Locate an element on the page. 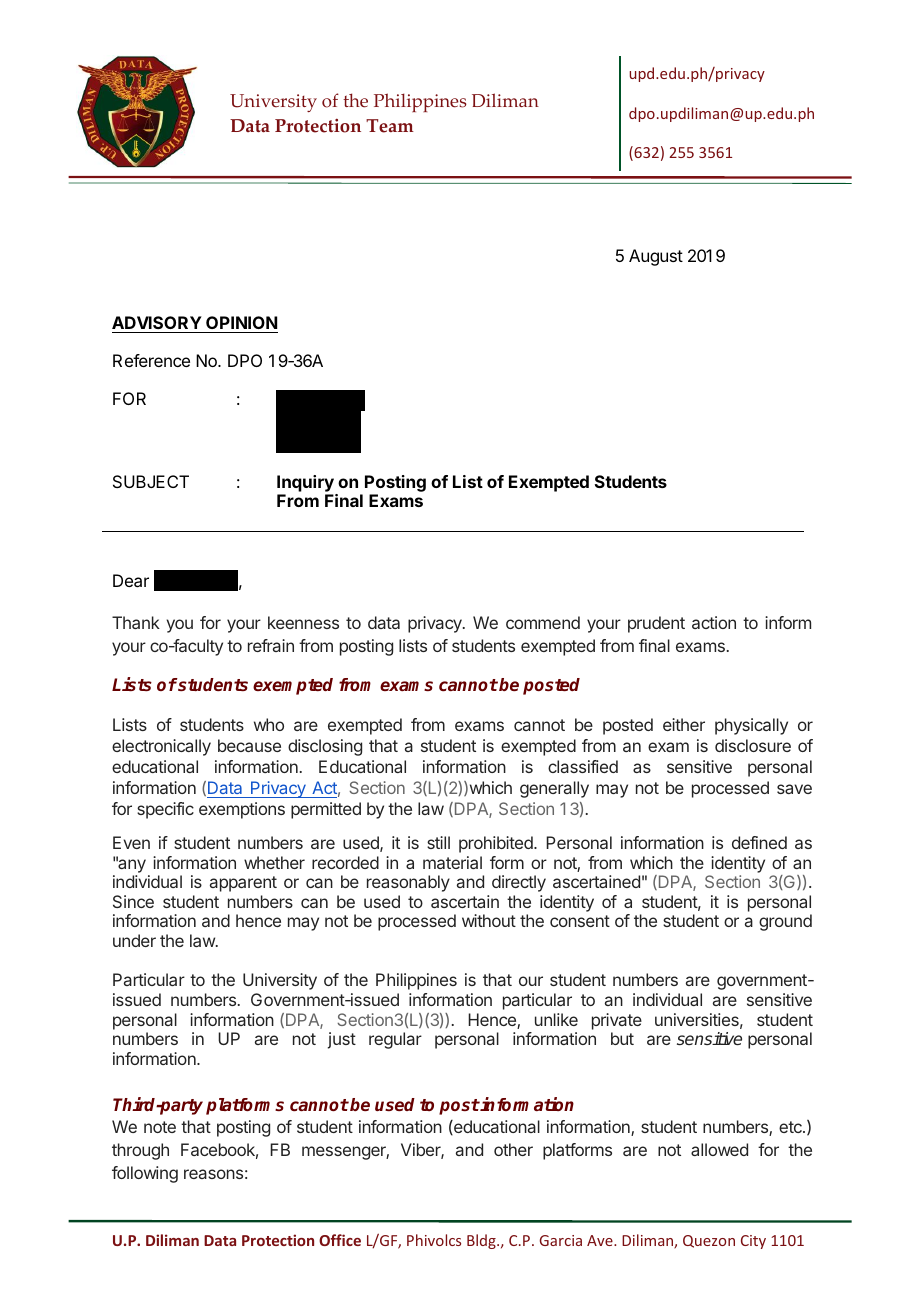 This image has width=924, height=1307. material is located at coordinates (452, 862).
